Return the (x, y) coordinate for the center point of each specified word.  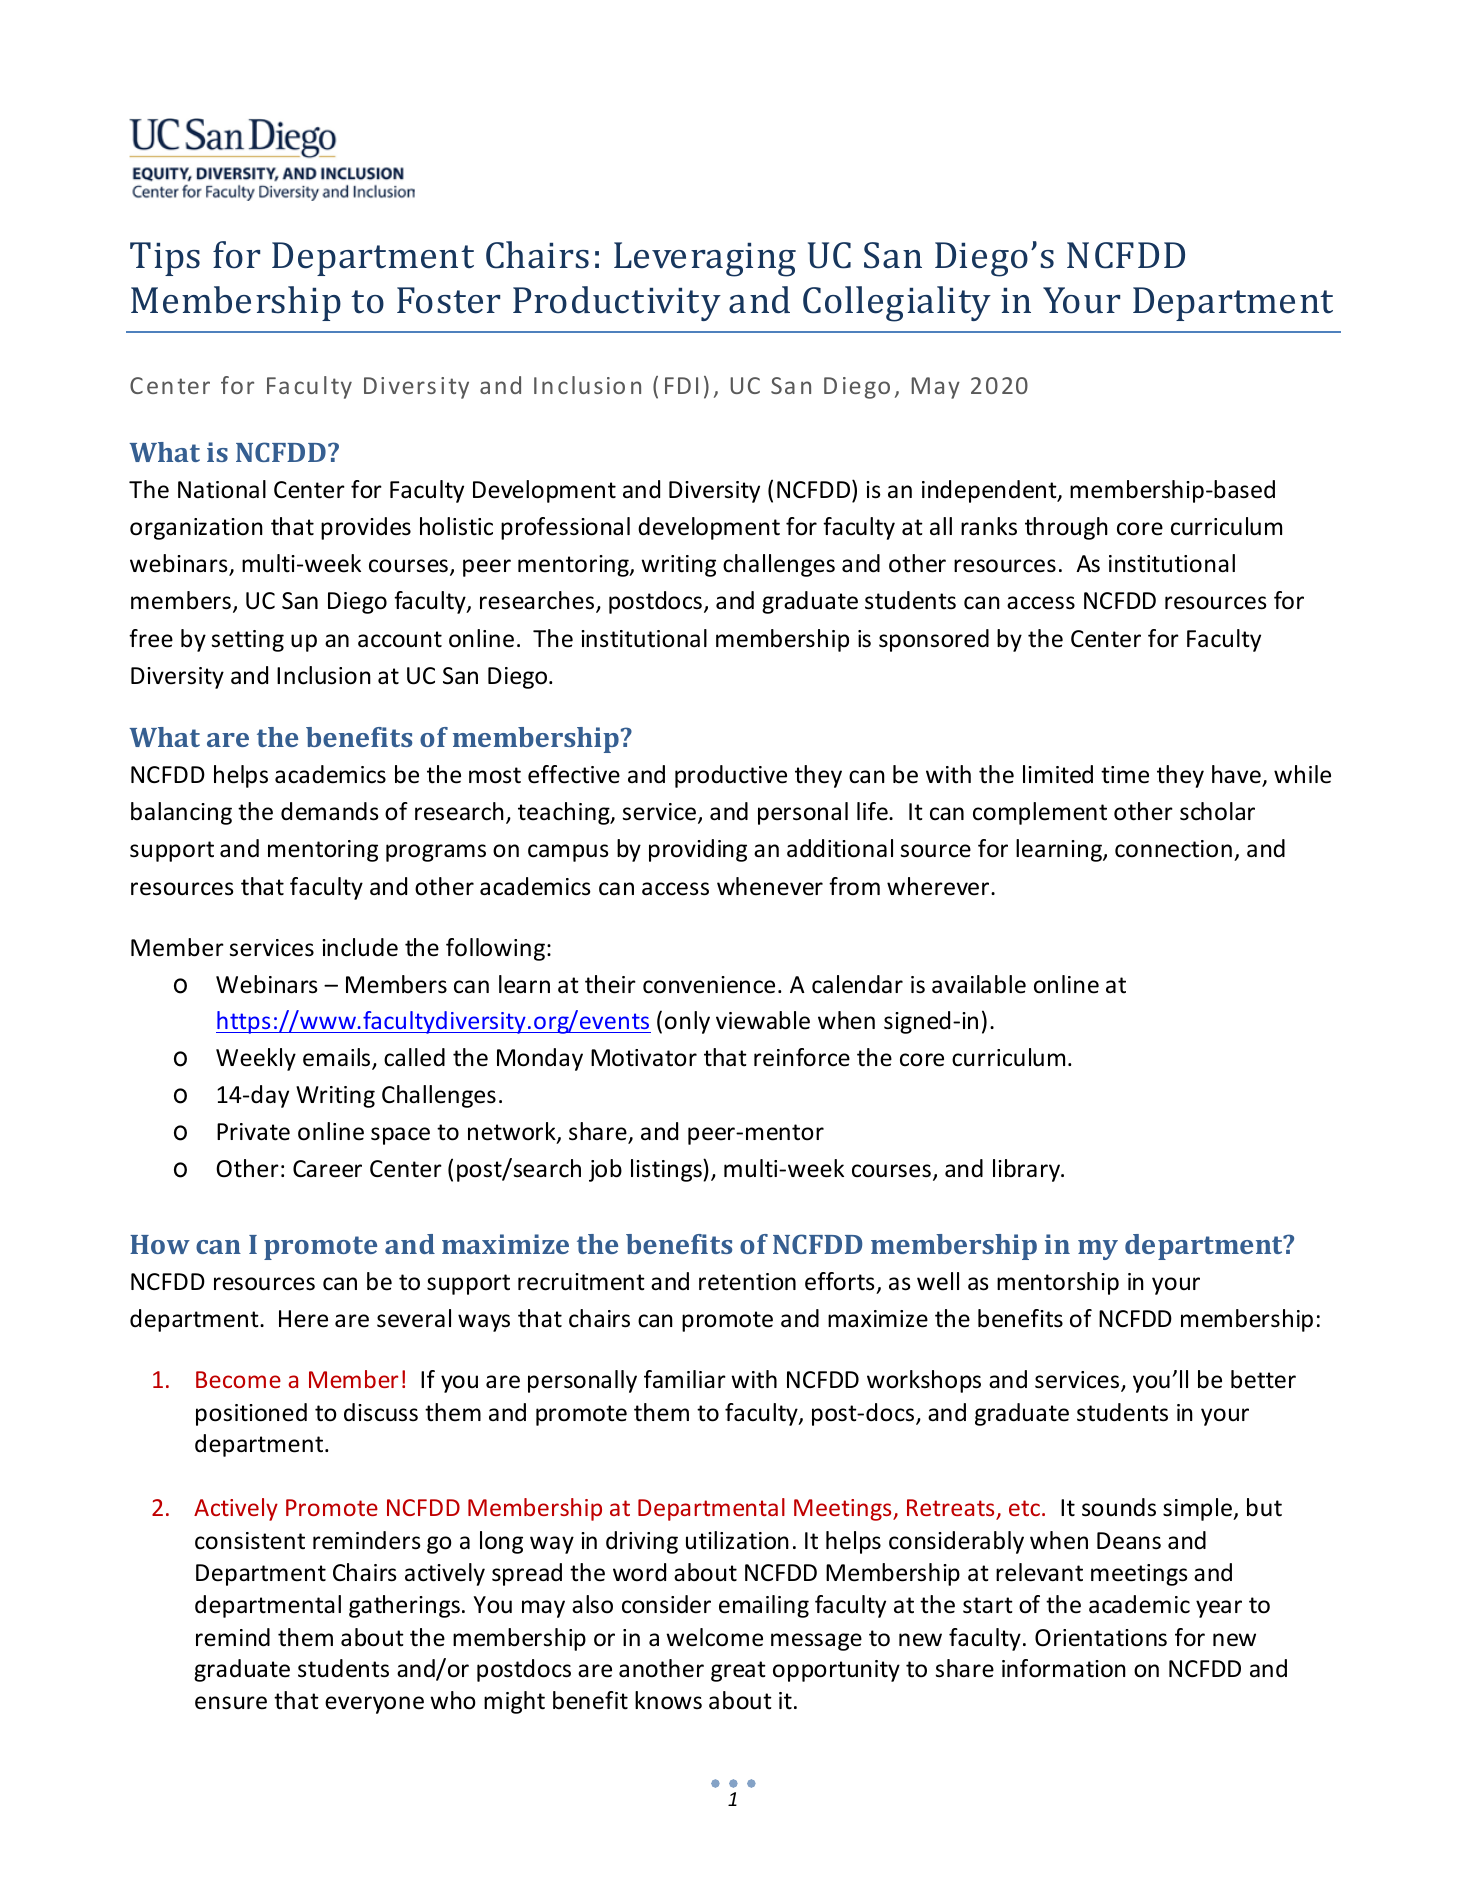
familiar (685, 1379)
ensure (231, 1703)
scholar (1217, 811)
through (1066, 528)
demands (330, 811)
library (1028, 1170)
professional (565, 528)
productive (731, 776)
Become (238, 1379)
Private (253, 1132)
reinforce (802, 1057)
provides (366, 528)
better (1263, 1379)
